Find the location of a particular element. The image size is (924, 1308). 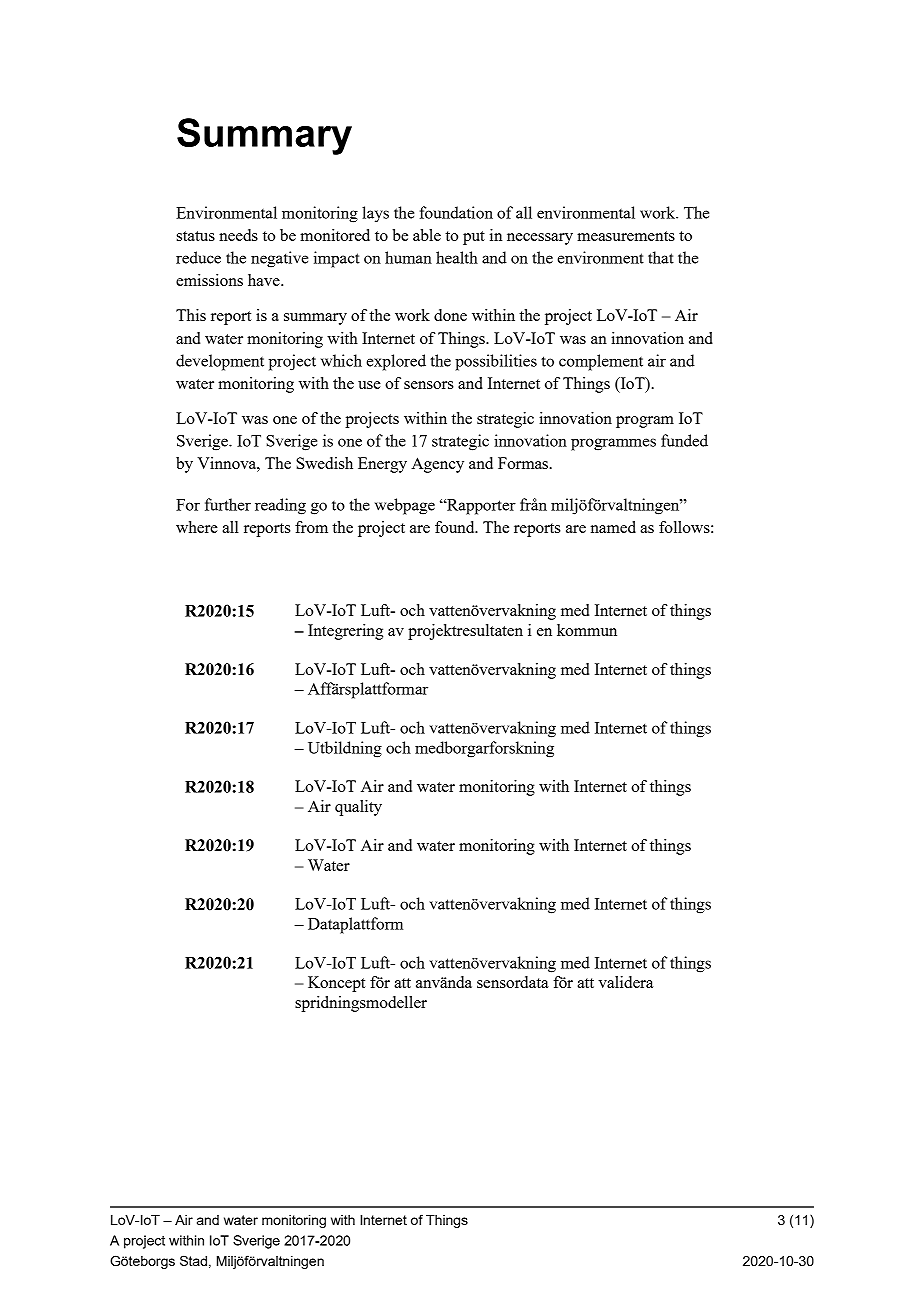

able is located at coordinates (427, 235).
